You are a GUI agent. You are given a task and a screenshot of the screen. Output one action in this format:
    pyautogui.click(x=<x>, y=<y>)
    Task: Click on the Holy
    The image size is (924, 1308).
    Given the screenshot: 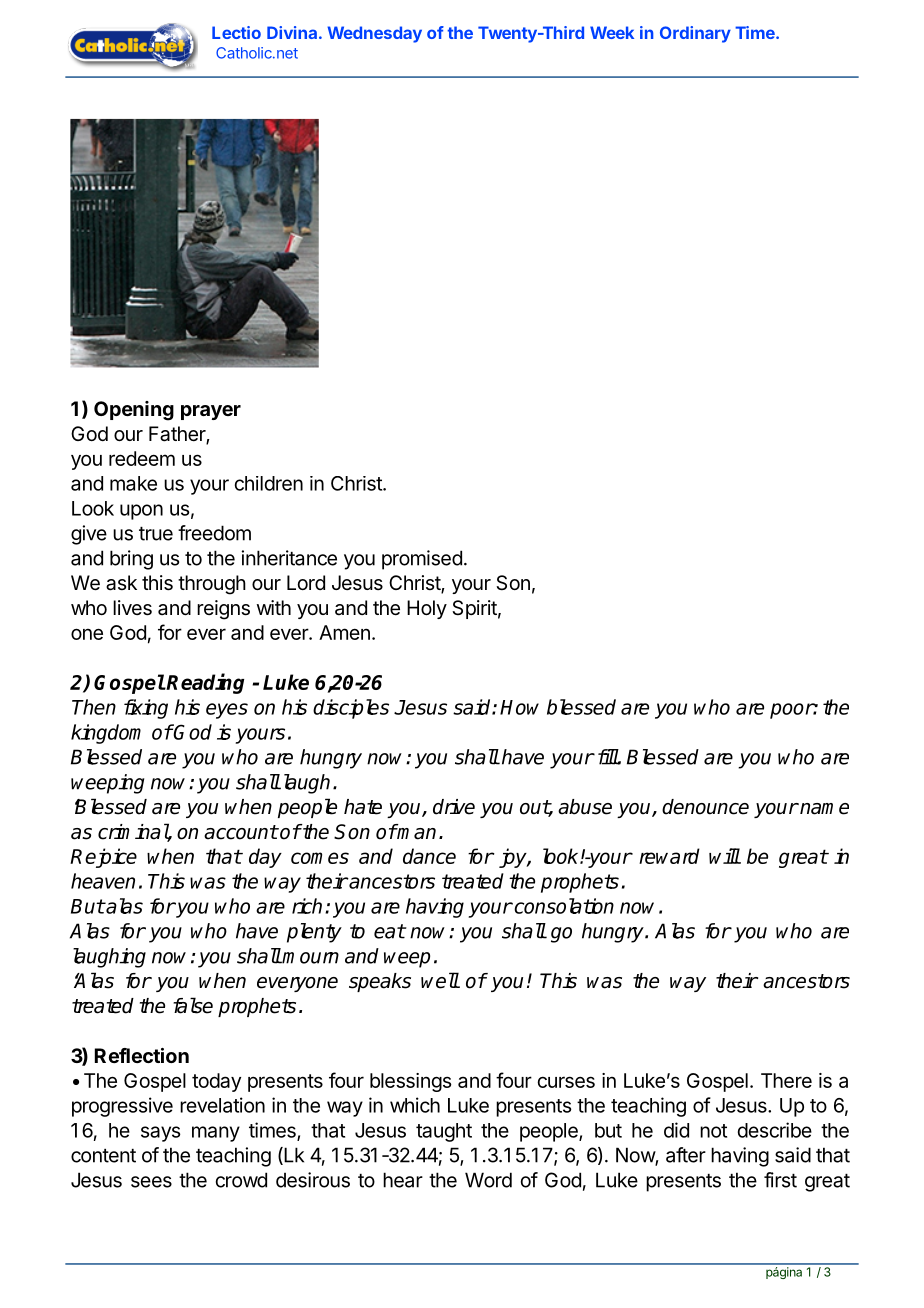 What is the action you would take?
    pyautogui.click(x=427, y=609)
